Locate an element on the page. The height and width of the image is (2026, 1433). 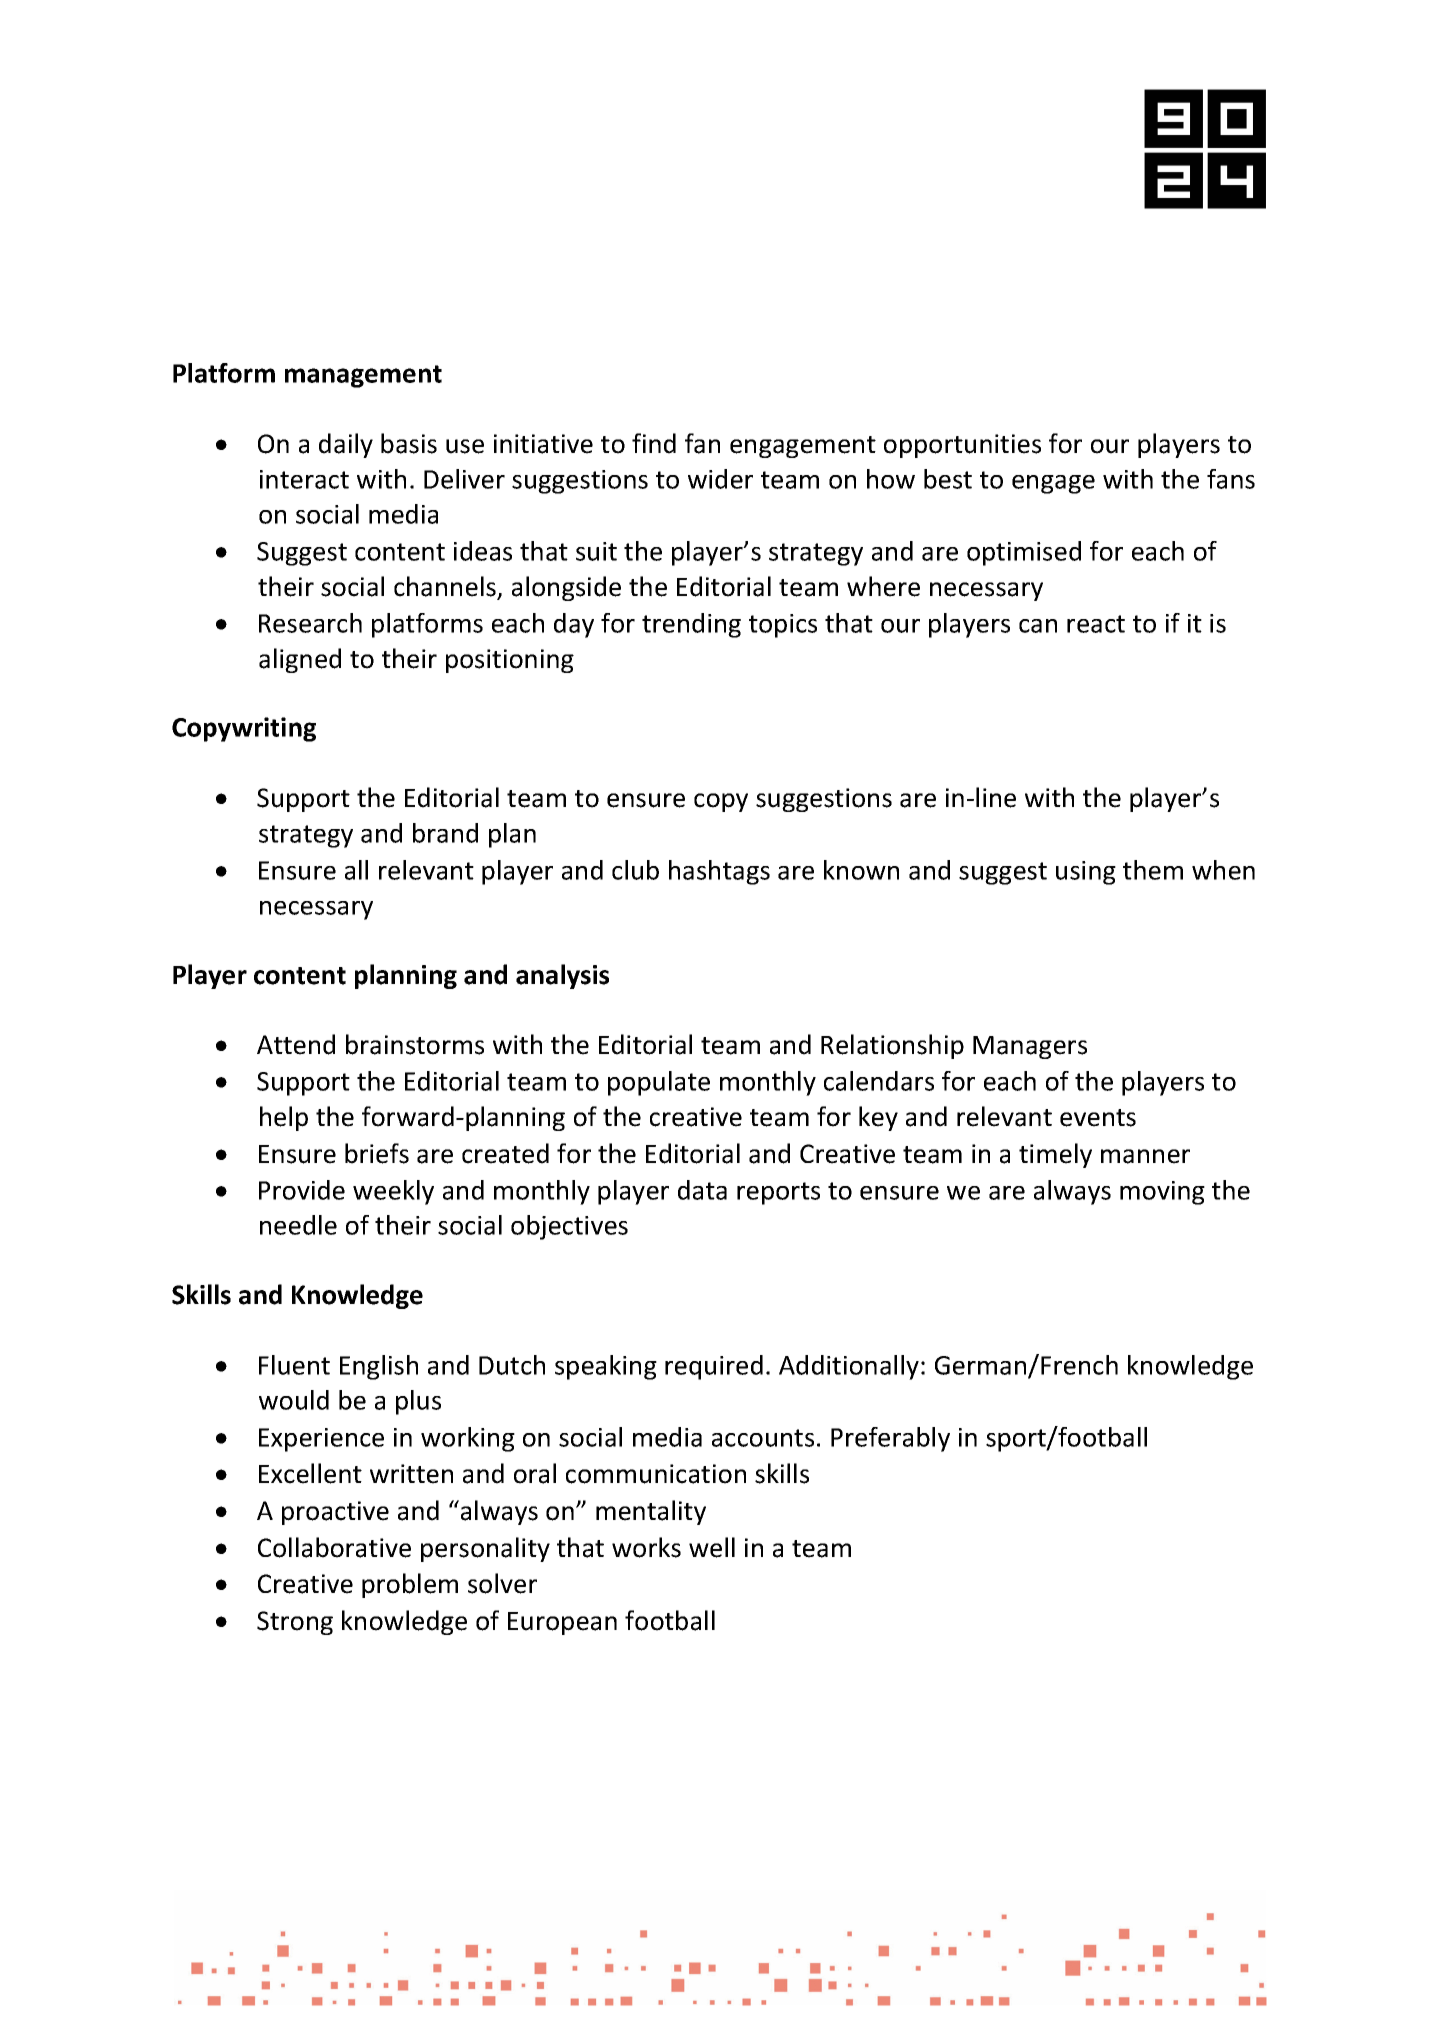
Relationship is located at coordinates (892, 1046).
